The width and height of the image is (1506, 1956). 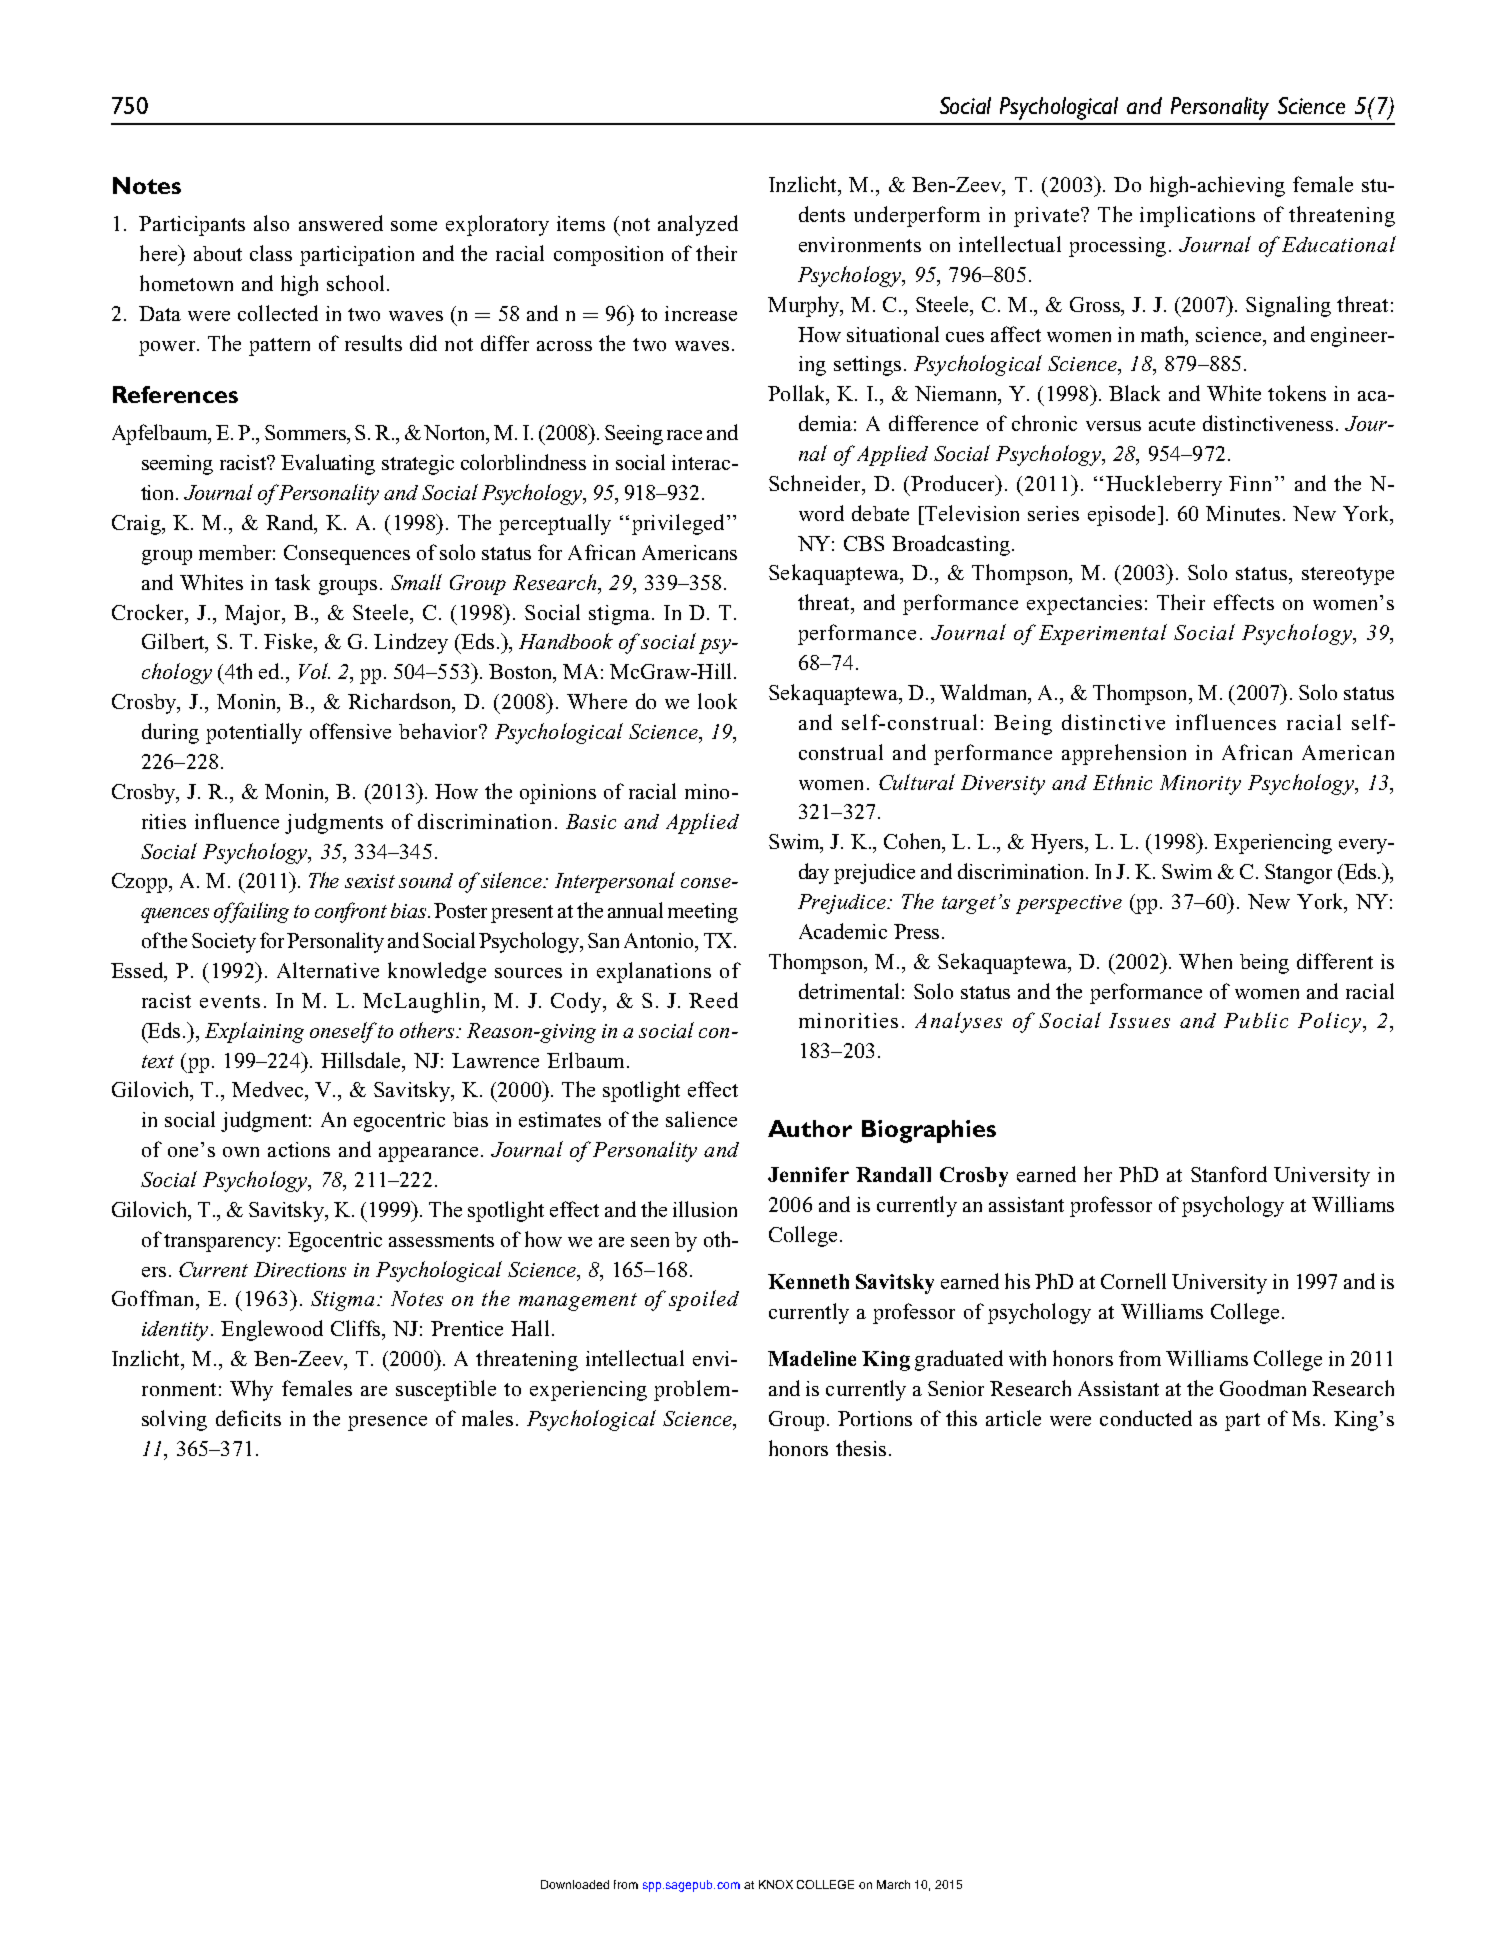 I want to click on analyzed, so click(x=698, y=225).
